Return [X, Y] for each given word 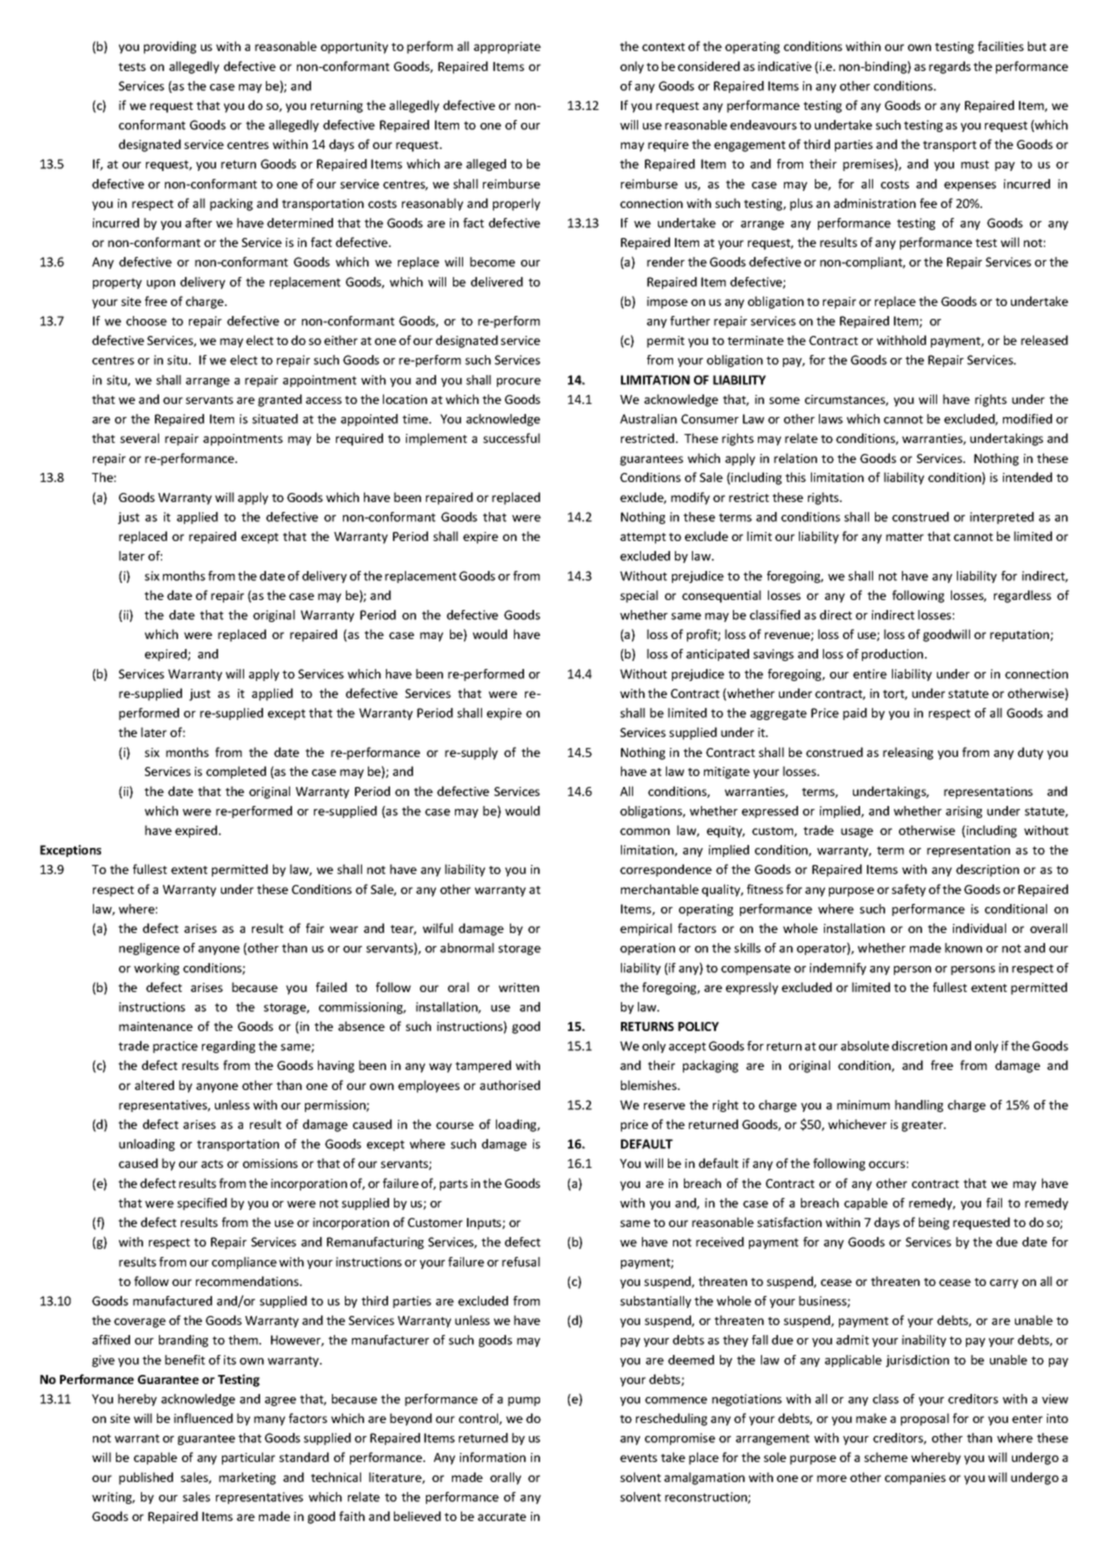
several [139, 438]
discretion [919, 1046]
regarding [228, 1047]
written [519, 987]
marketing [247, 1478]
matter [905, 537]
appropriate [507, 48]
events [638, 1458]
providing [170, 47]
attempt [643, 538]
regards [950, 67]
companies [915, 1479]
